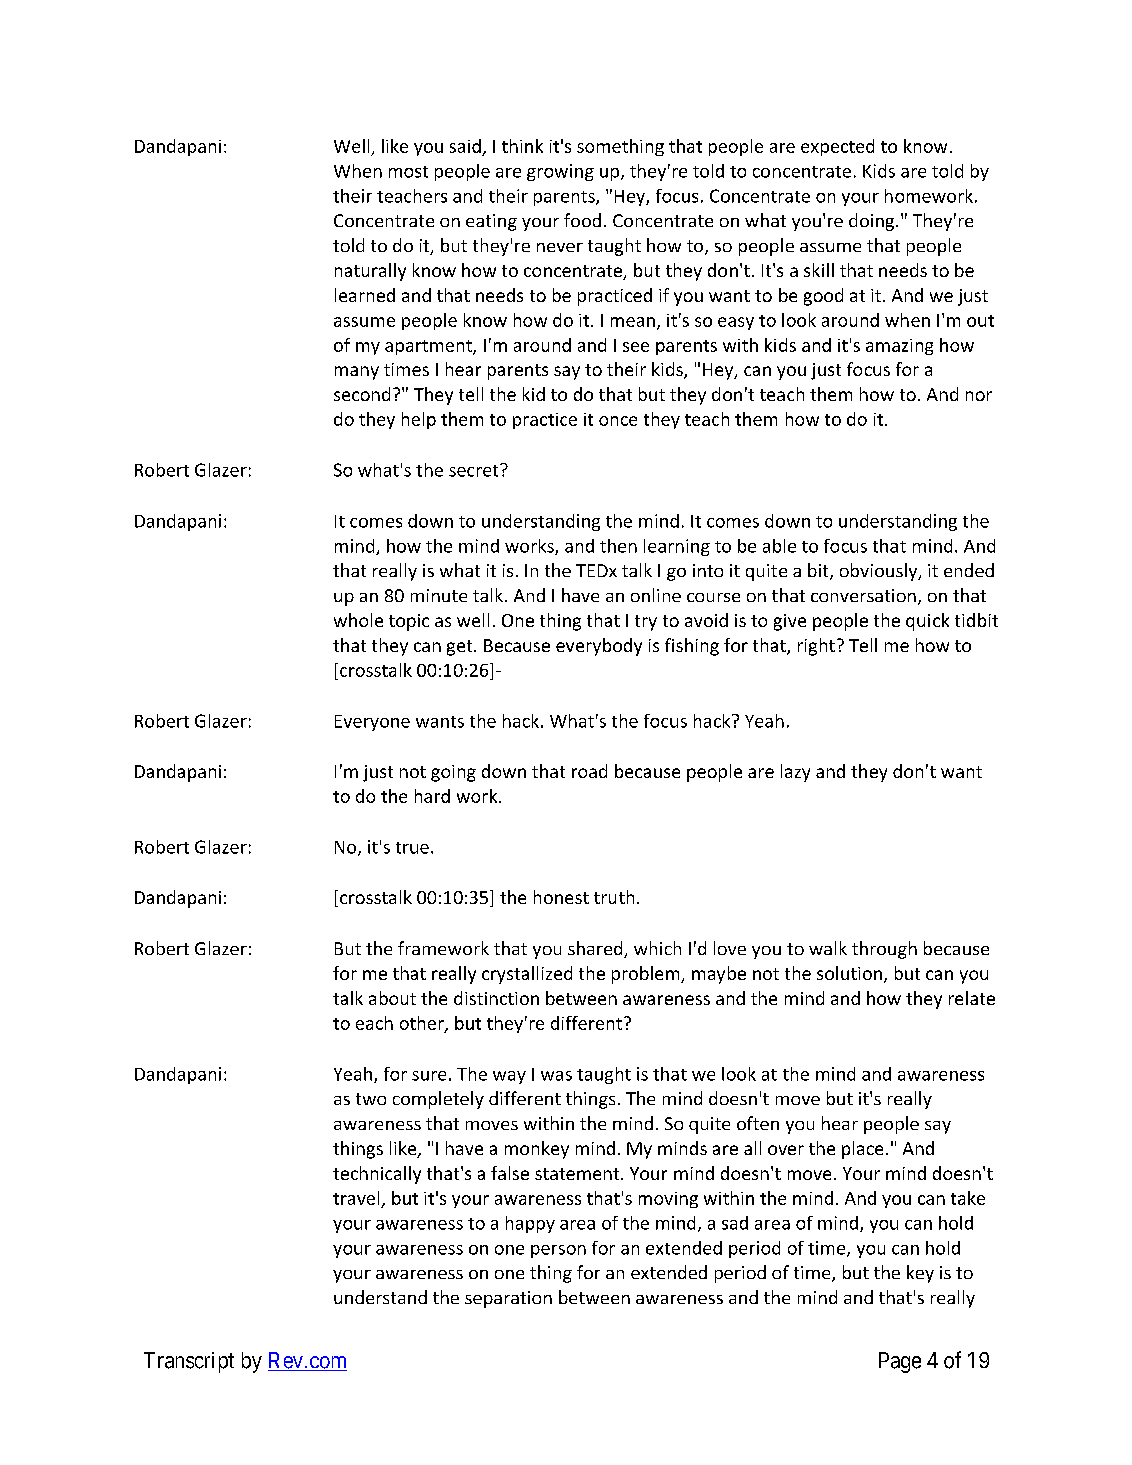 The height and width of the document is (1465, 1132). What do you see at coordinates (880, 572) in the document?
I see `obviously` at bounding box center [880, 572].
